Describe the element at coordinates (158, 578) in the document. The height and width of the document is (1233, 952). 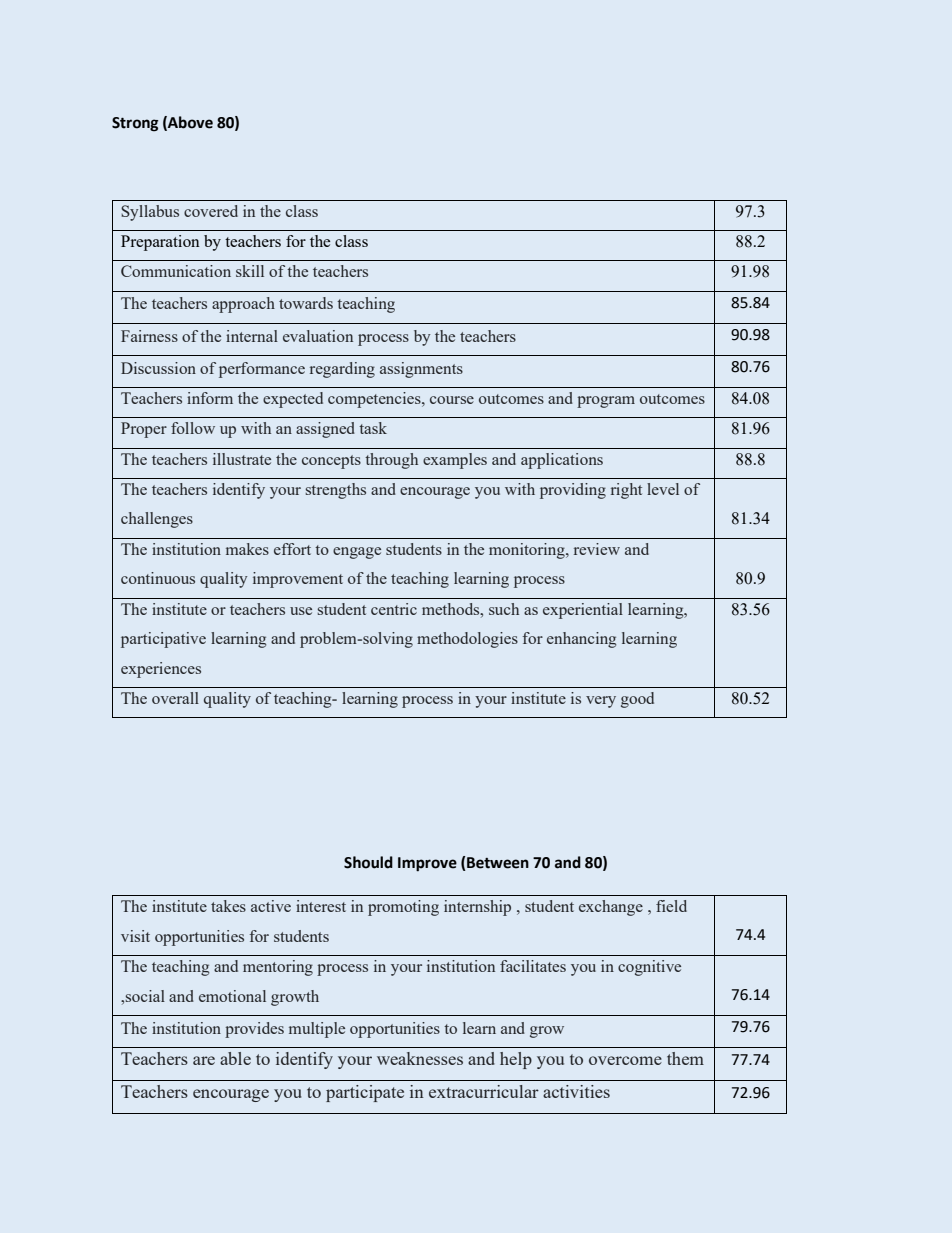
I see `continuous` at that location.
